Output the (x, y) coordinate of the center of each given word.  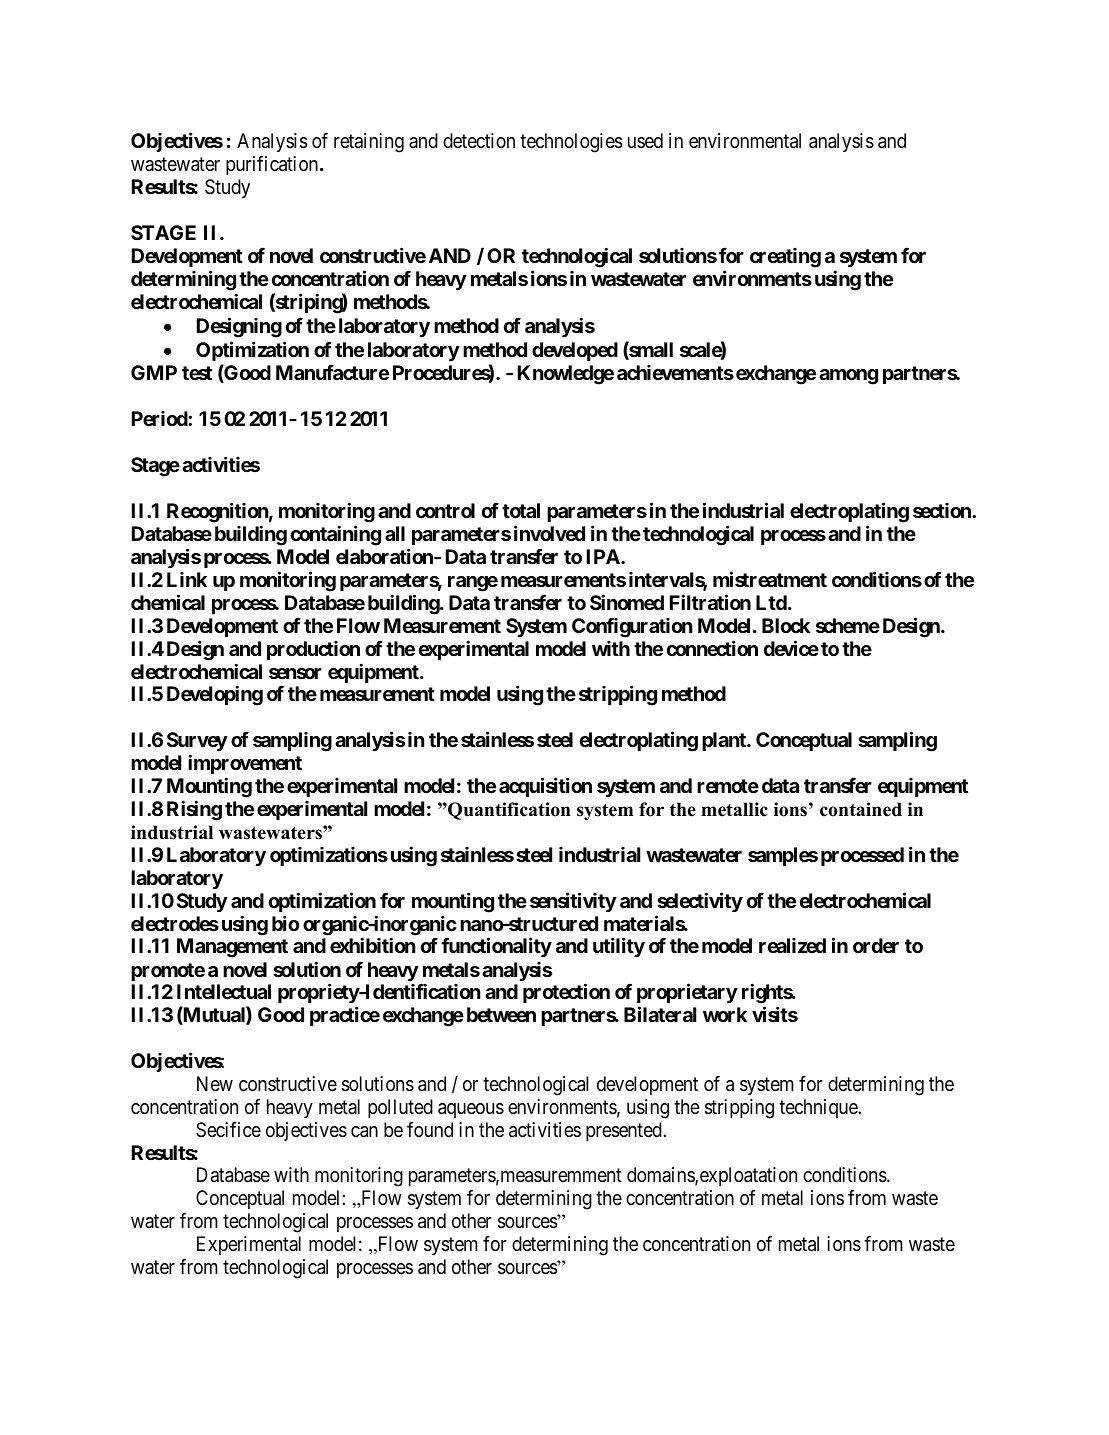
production (313, 650)
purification (272, 165)
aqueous (471, 1110)
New (215, 1084)
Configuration (632, 628)
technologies (571, 143)
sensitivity (573, 902)
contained (861, 809)
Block (786, 625)
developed (575, 351)
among (848, 377)
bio (285, 923)
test (197, 373)
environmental (745, 141)
